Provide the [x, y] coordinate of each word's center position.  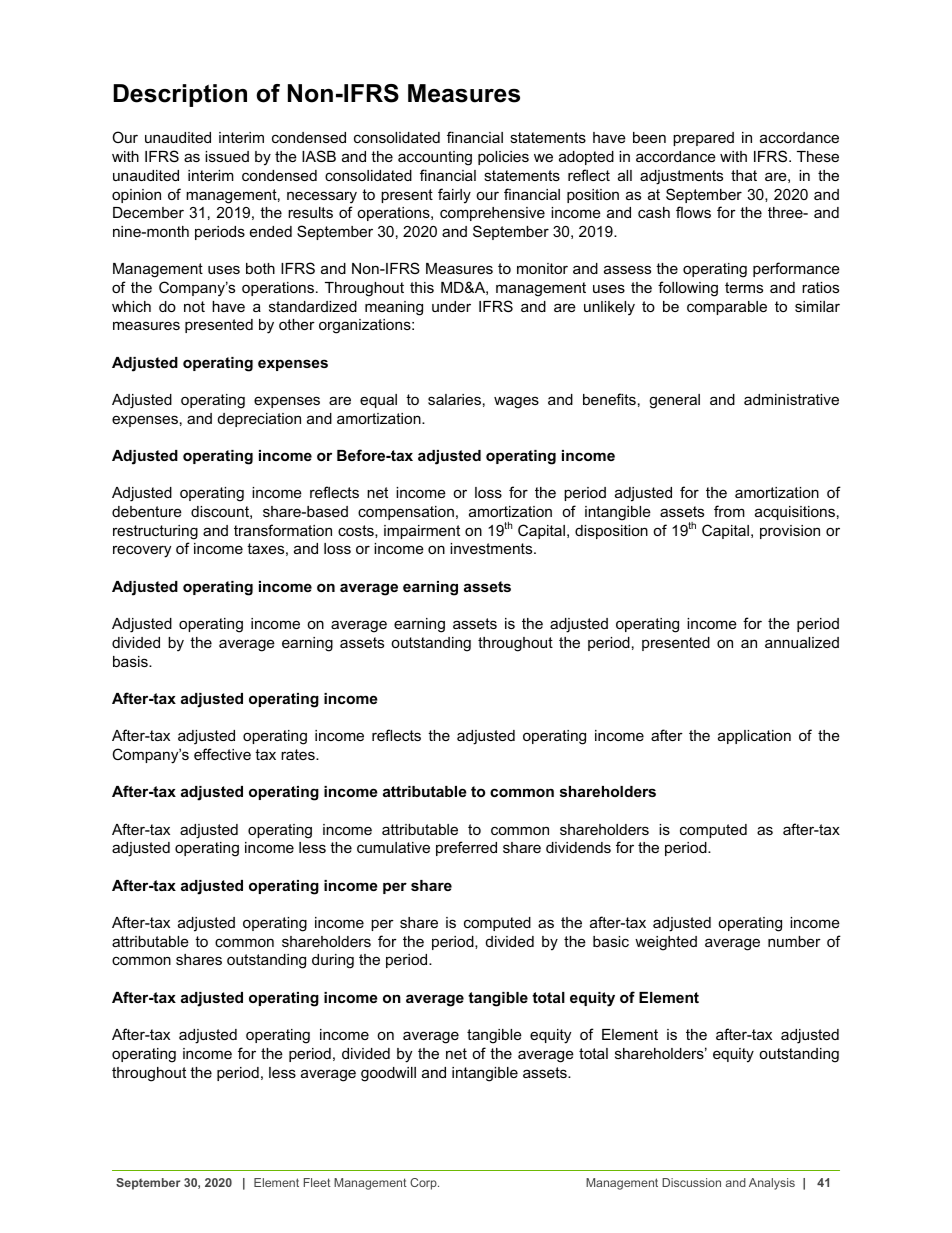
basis [131, 661]
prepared [703, 139]
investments [492, 548]
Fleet [317, 1182]
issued [227, 156]
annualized [802, 642]
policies [503, 158]
